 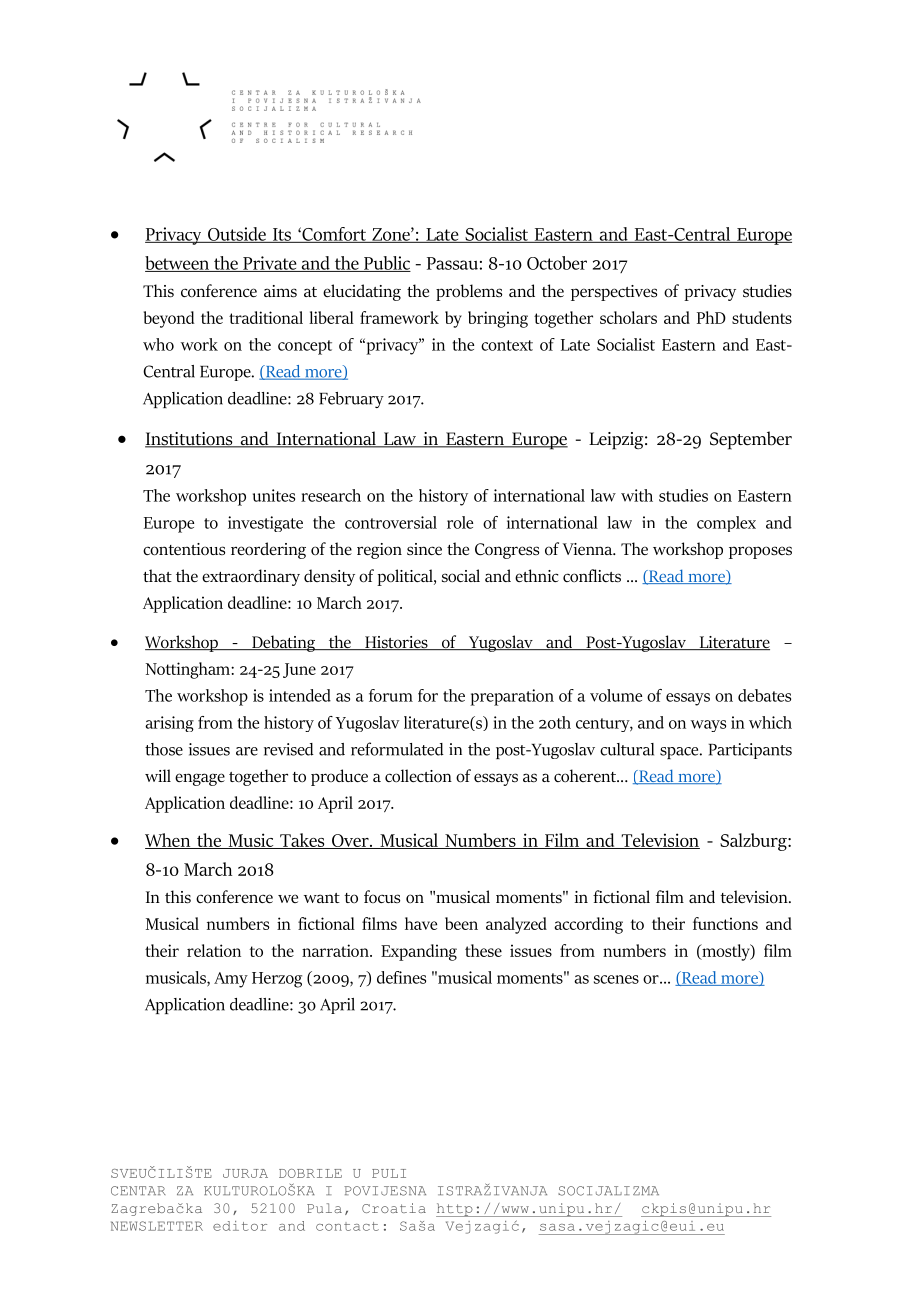 What do you see at coordinates (394, 1208) in the document?
I see `Croatia` at bounding box center [394, 1208].
